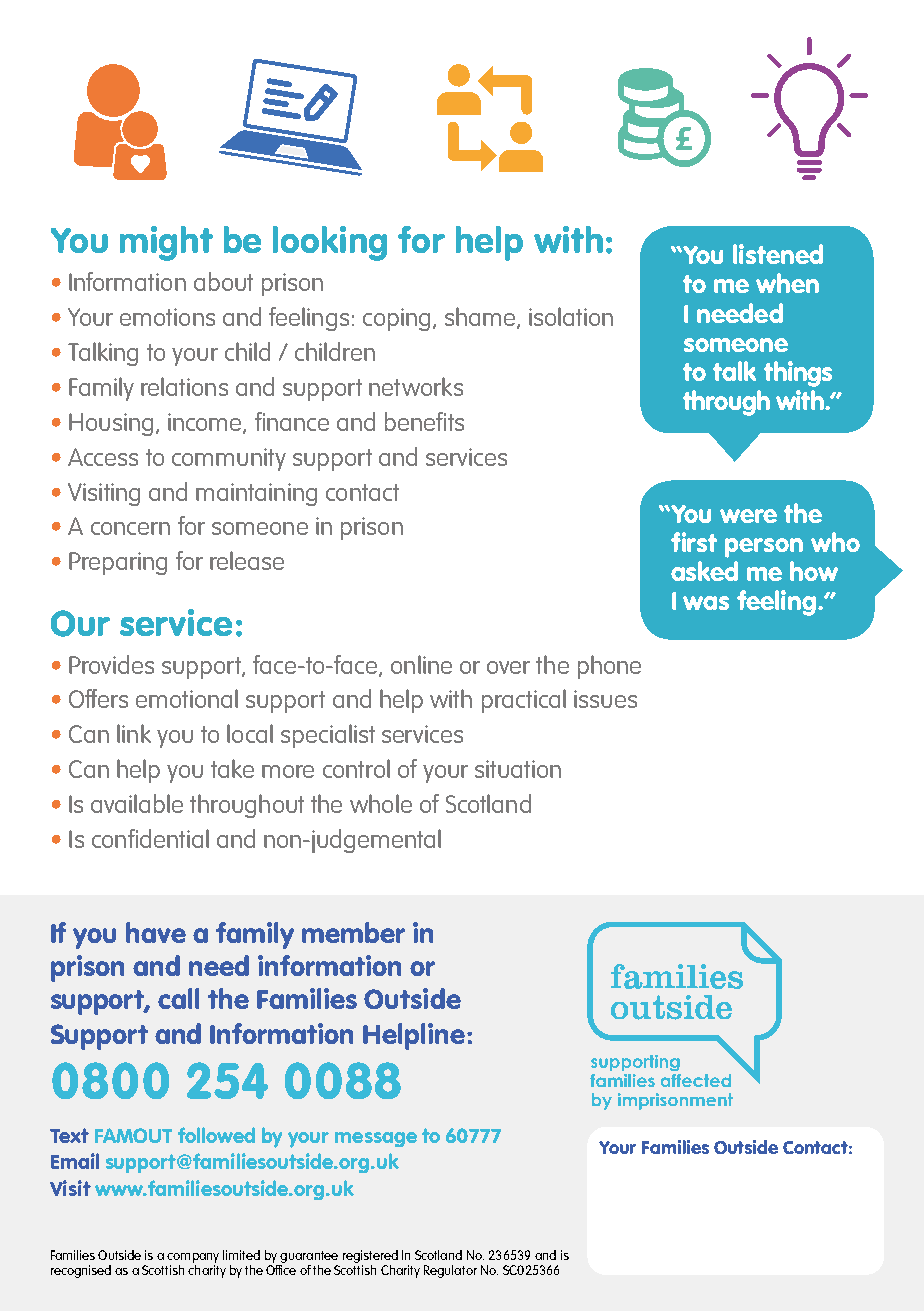 Image resolution: width=924 pixels, height=1311 pixels. Describe the element at coordinates (370, 1256) in the image. I see `registered` at that location.
